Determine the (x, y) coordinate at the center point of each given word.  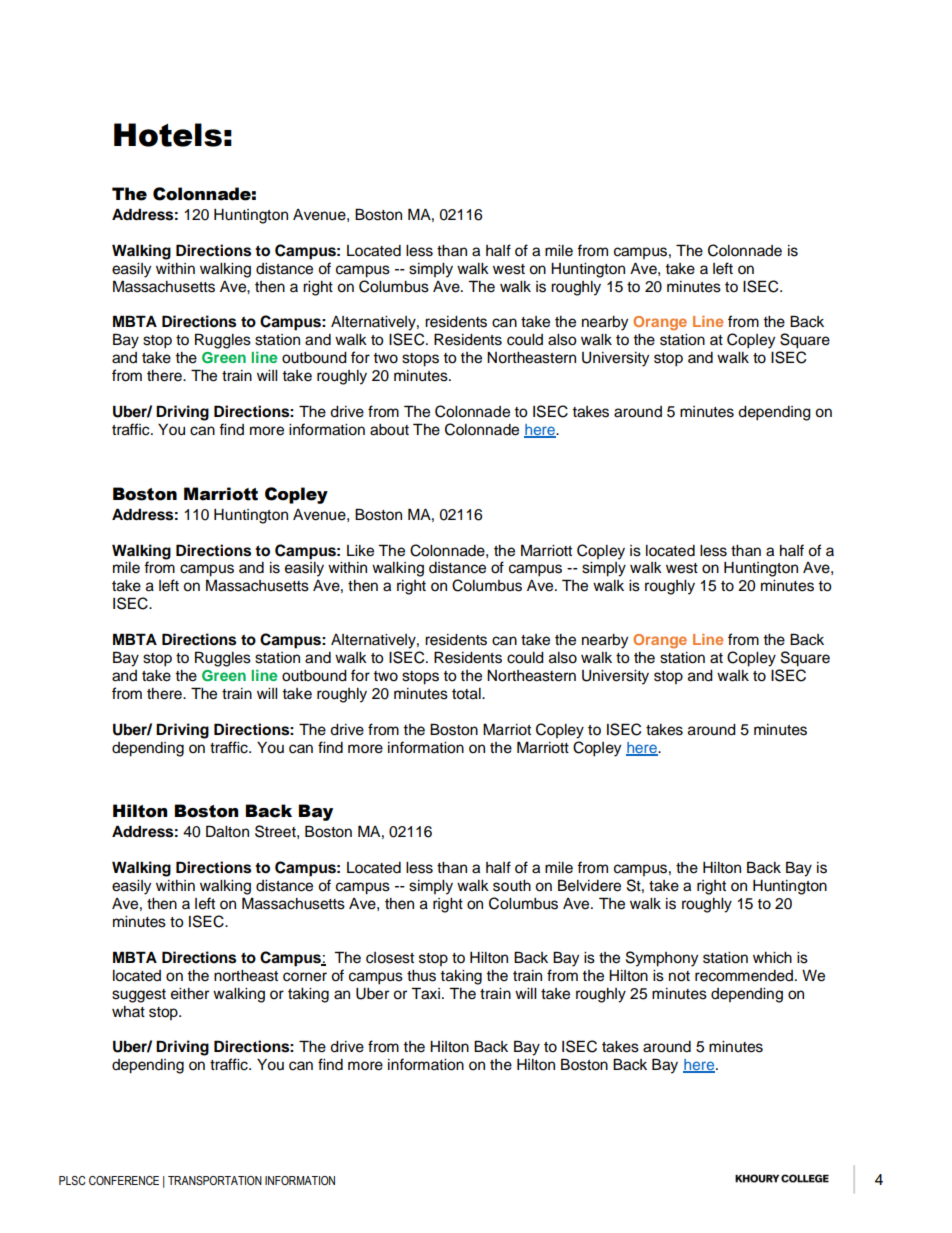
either (190, 994)
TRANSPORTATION (215, 1180)
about (389, 430)
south (512, 886)
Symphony (662, 959)
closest (390, 958)
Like (360, 551)
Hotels (168, 135)
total (467, 694)
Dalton (227, 831)
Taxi (425, 993)
